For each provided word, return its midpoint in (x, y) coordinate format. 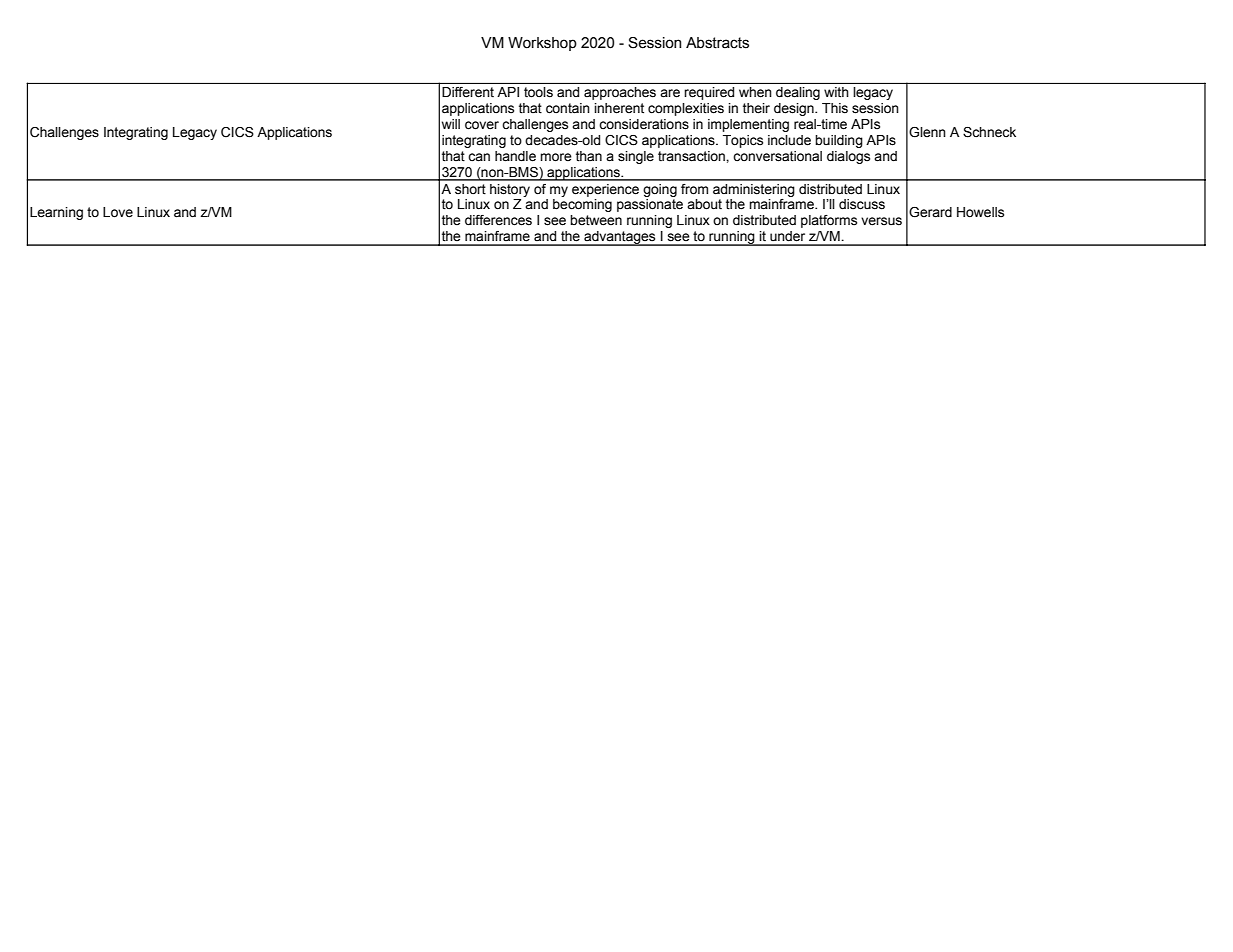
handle (515, 156)
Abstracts (717, 43)
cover (482, 125)
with (836, 92)
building (839, 141)
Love (118, 212)
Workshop (542, 44)
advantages (620, 238)
